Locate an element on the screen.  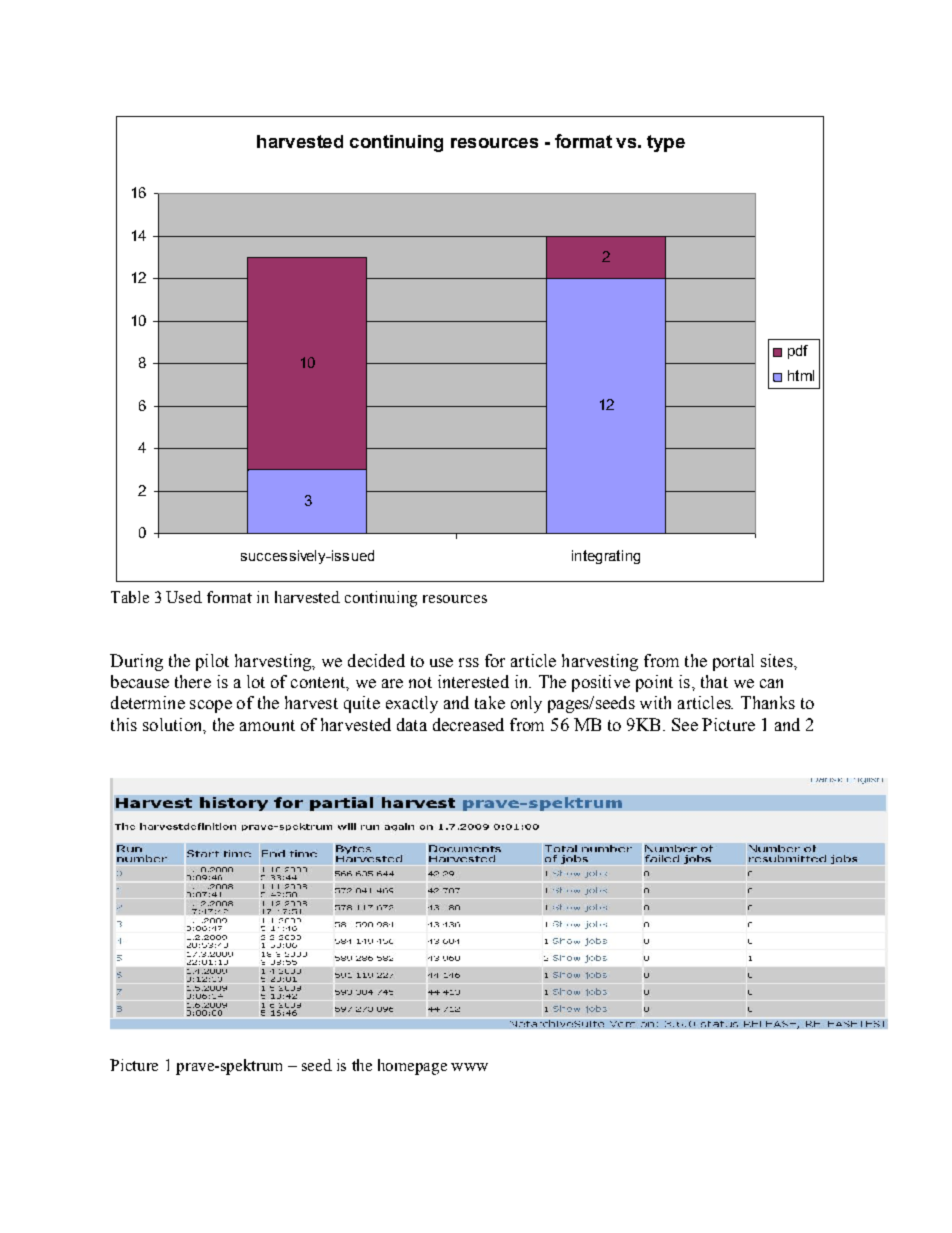
integrating is located at coordinates (606, 557).
